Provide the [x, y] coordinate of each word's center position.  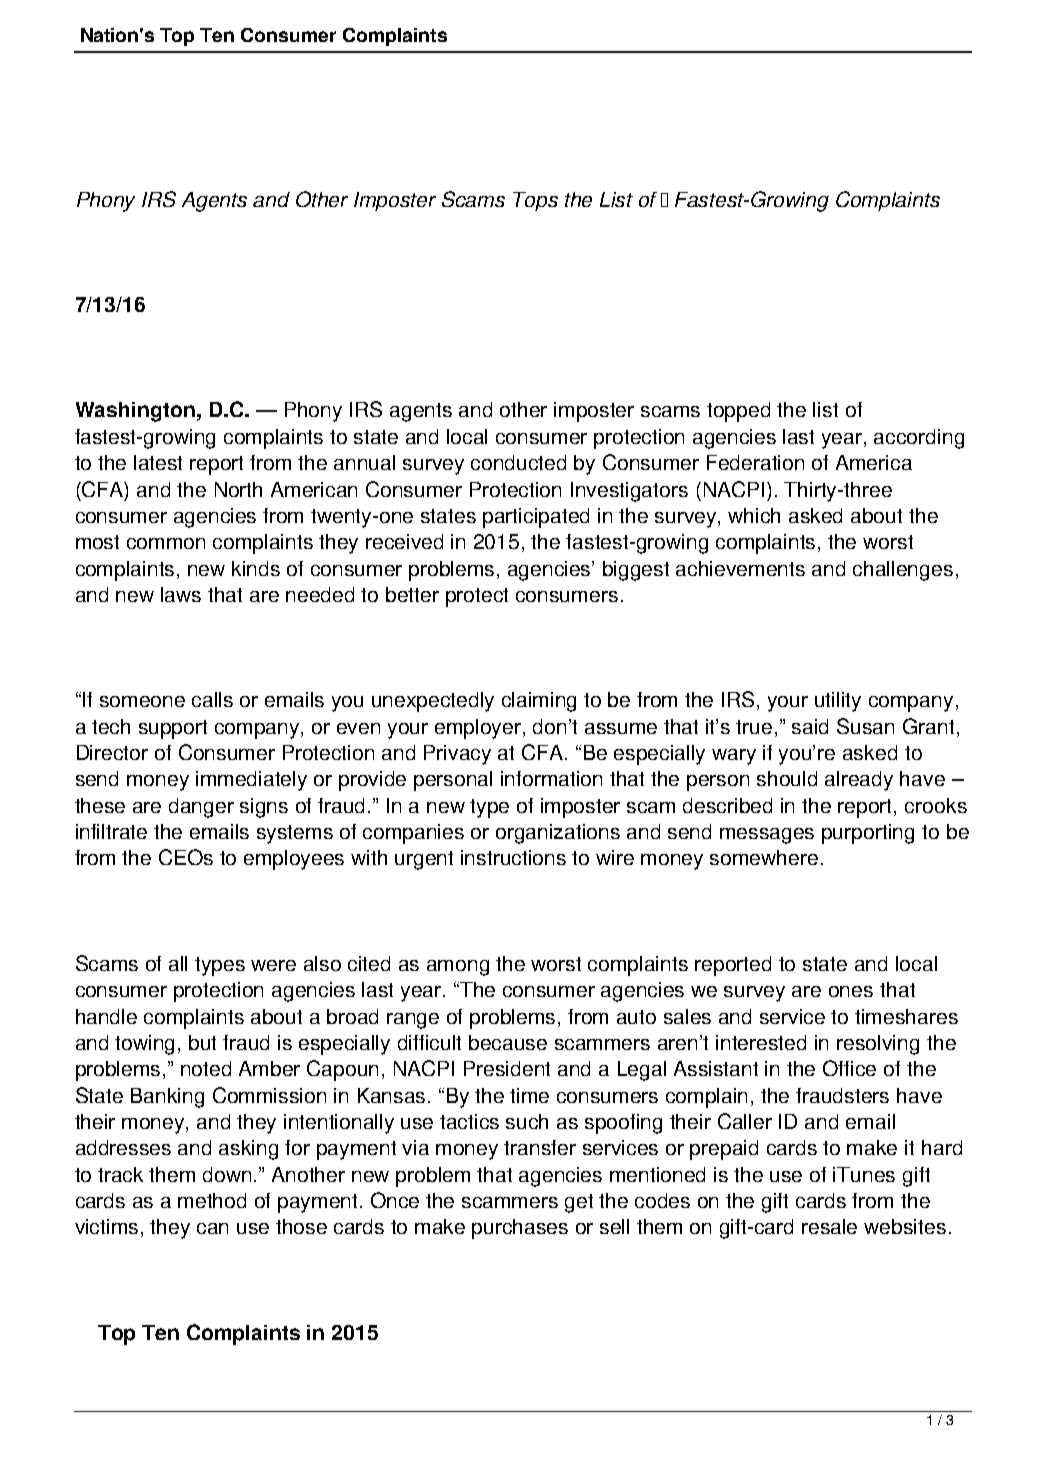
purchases [520, 1229]
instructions [513, 857]
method [212, 1200]
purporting [868, 834]
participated [536, 518]
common [166, 543]
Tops [535, 201]
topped [738, 412]
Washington [135, 412]
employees [294, 860]
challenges [903, 571]
